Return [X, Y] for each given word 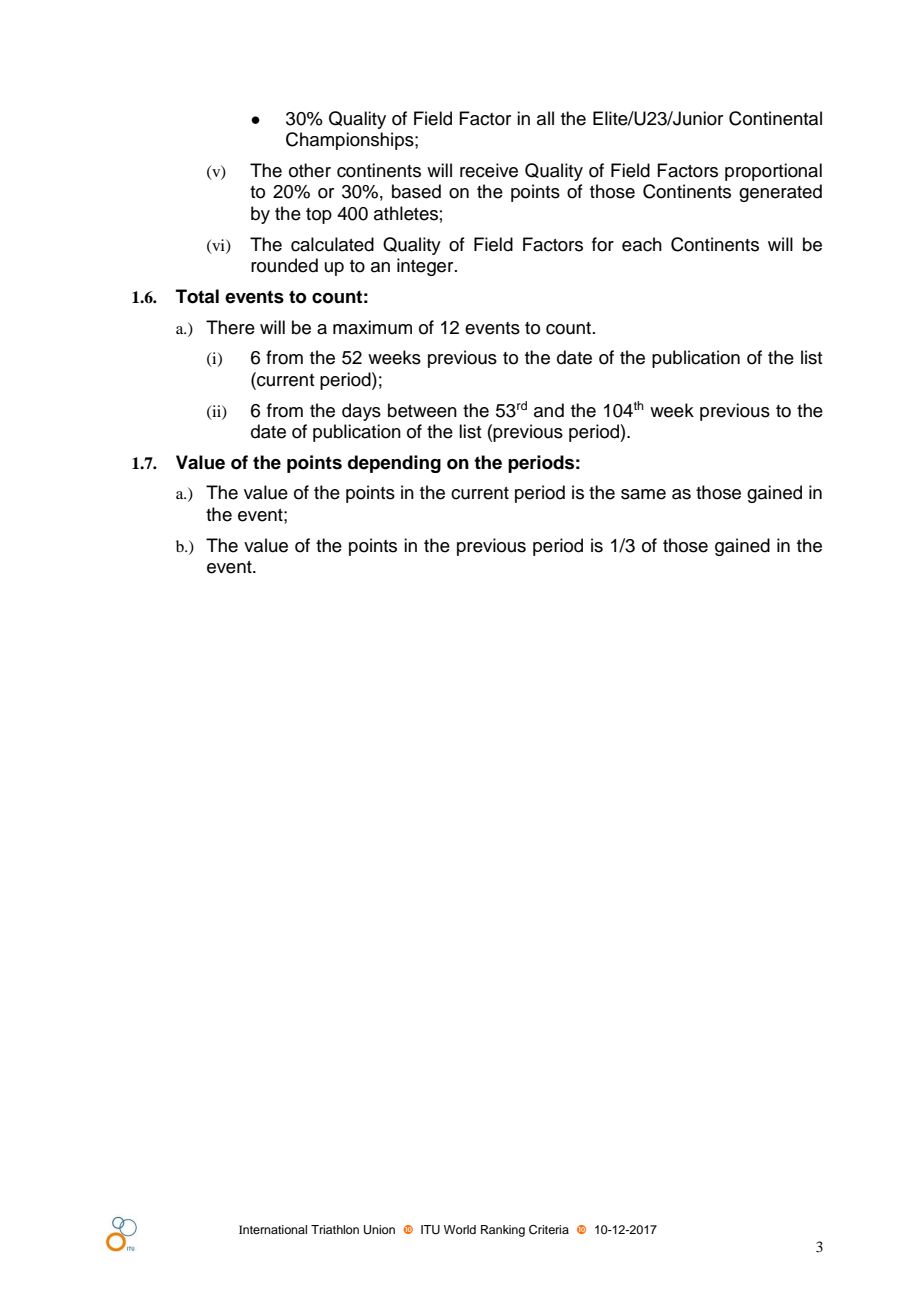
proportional [773, 172]
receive [489, 170]
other [310, 170]
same [643, 494]
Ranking [503, 1231]
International [273, 1229]
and [549, 410]
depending [394, 464]
